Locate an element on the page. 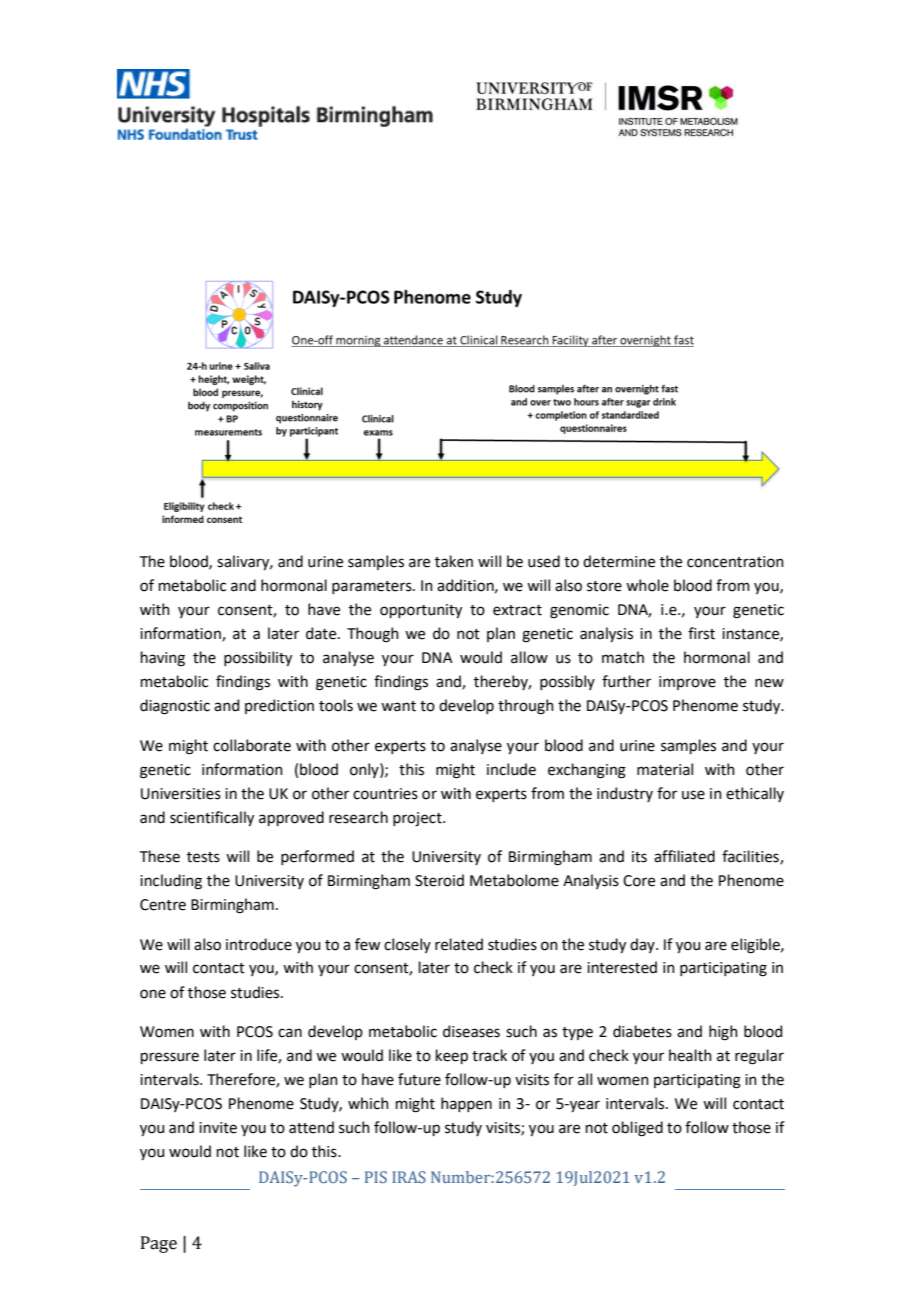 The image size is (924, 1308). Steroid is located at coordinates (439, 880).
